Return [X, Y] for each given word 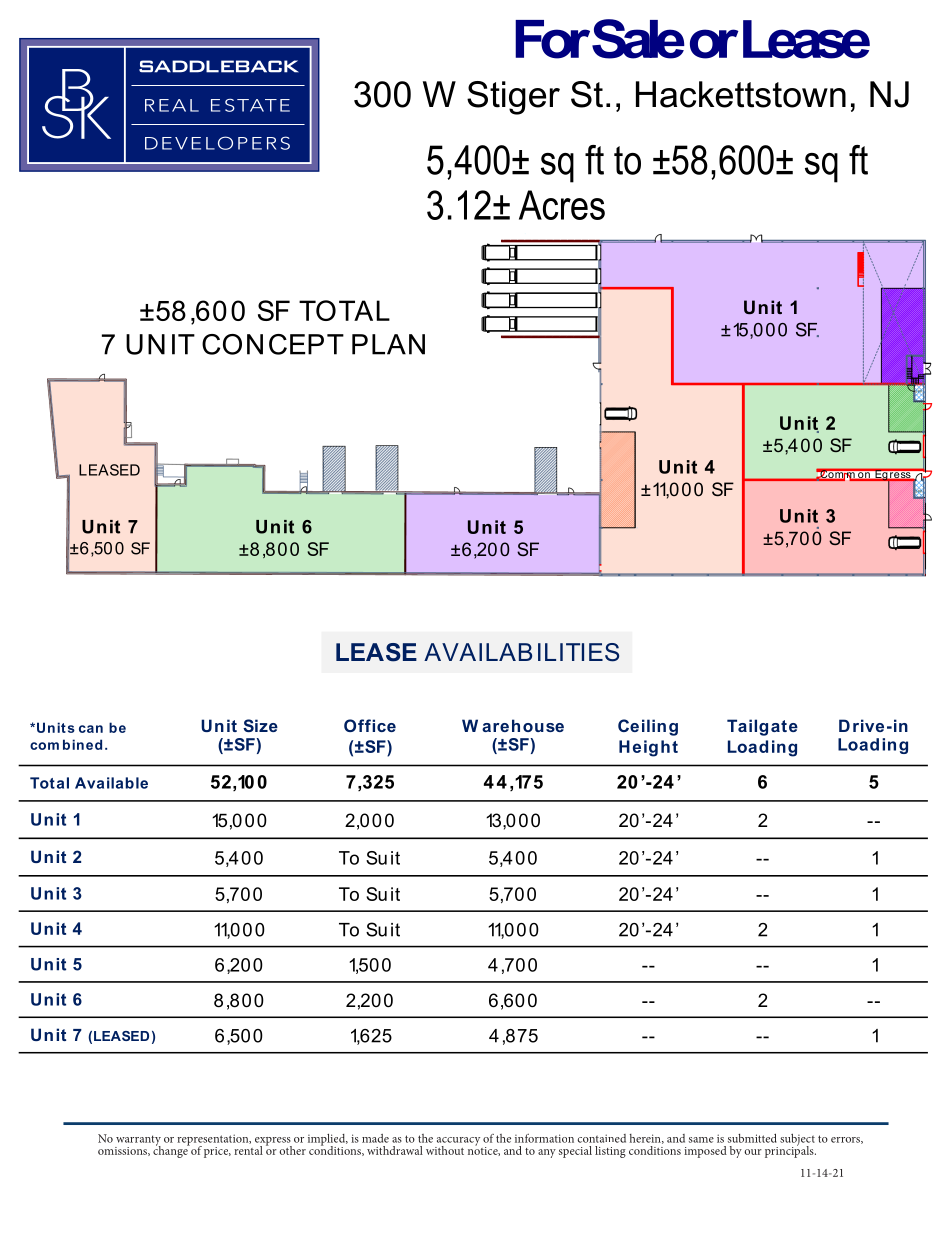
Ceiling [648, 727]
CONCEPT [273, 344]
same [701, 1140]
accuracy [457, 1142]
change [171, 1151]
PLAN [388, 344]
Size [260, 725]
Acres [562, 205]
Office [370, 725]
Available [111, 783]
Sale [638, 39]
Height [648, 748]
